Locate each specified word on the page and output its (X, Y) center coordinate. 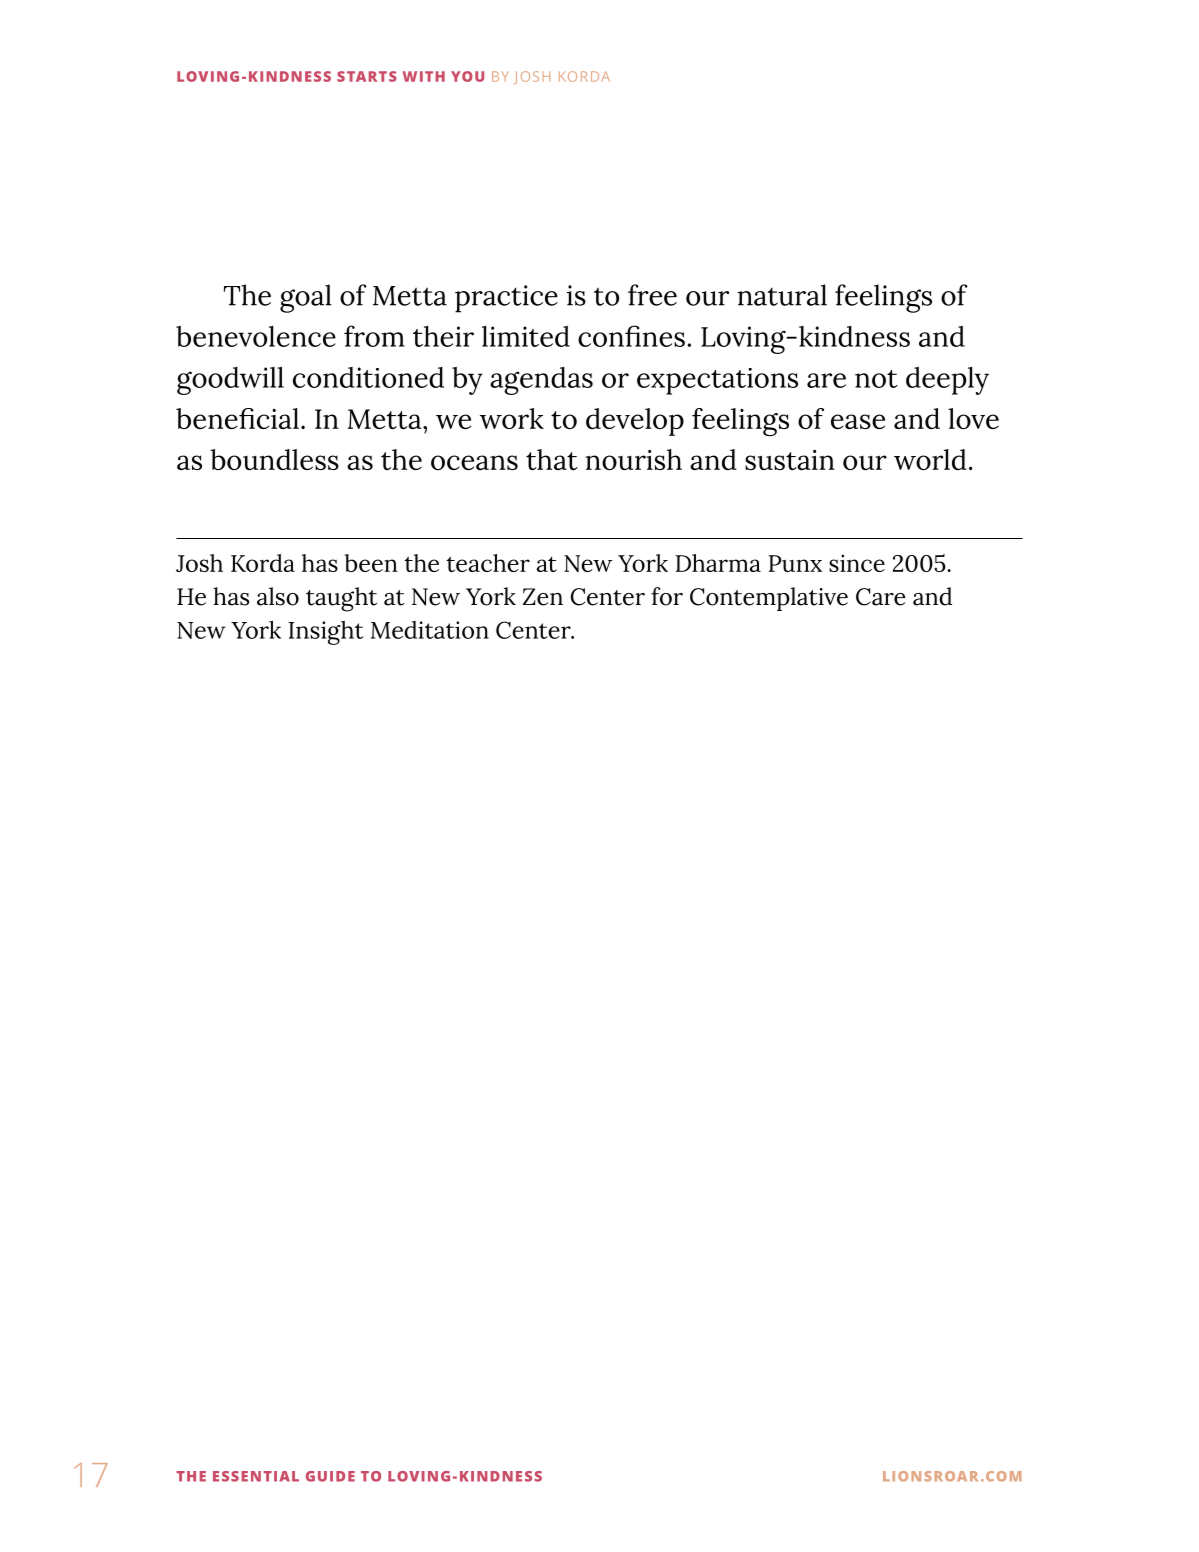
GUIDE (330, 1476)
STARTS (367, 76)
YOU (467, 76)
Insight (326, 633)
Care (880, 597)
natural (782, 295)
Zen (543, 597)
